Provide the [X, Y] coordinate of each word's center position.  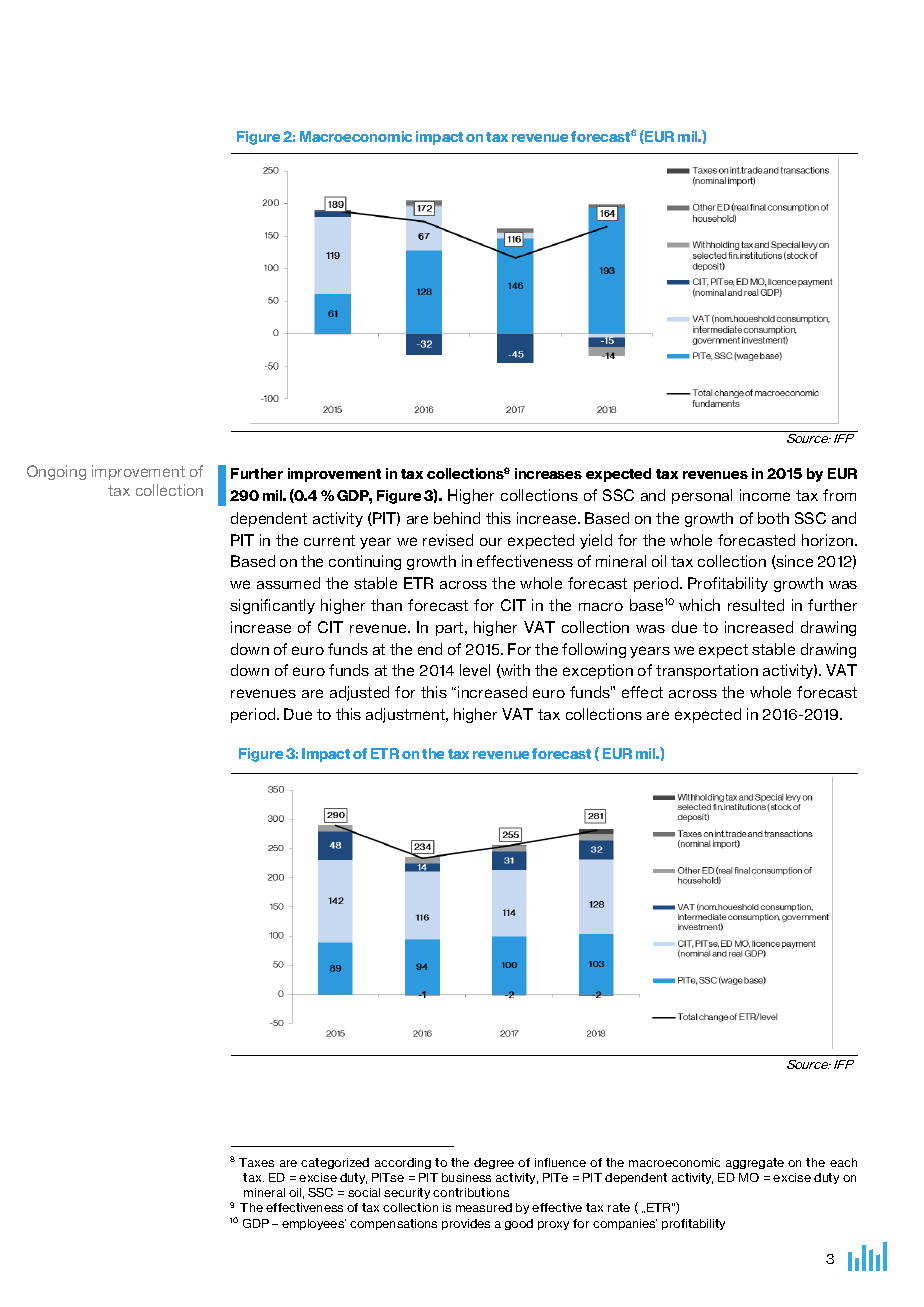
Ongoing [56, 472]
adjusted [359, 693]
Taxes [256, 1162]
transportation [707, 671]
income [765, 495]
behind [457, 518]
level [475, 670]
